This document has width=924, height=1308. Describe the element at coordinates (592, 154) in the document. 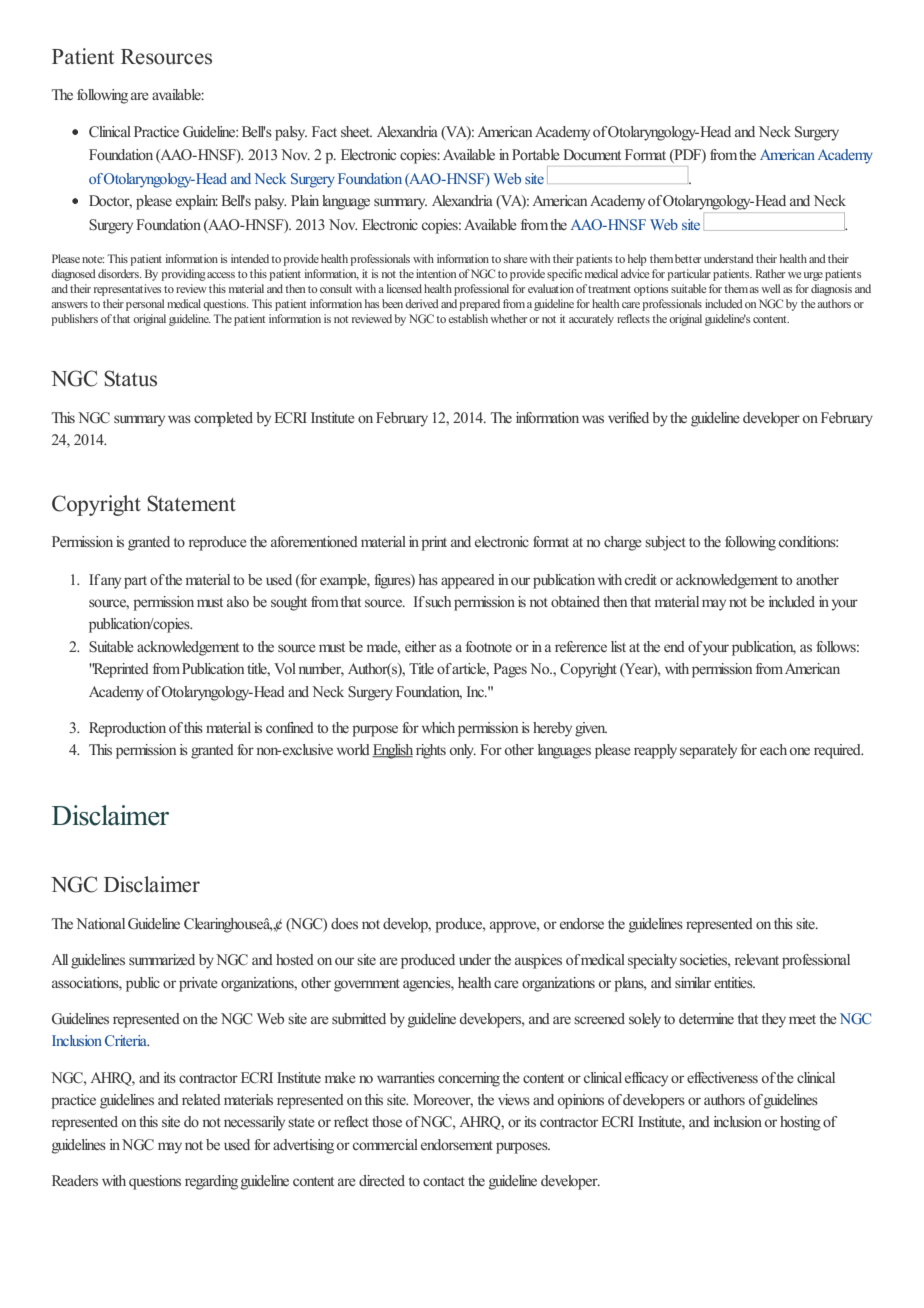

I see `Document` at that location.
